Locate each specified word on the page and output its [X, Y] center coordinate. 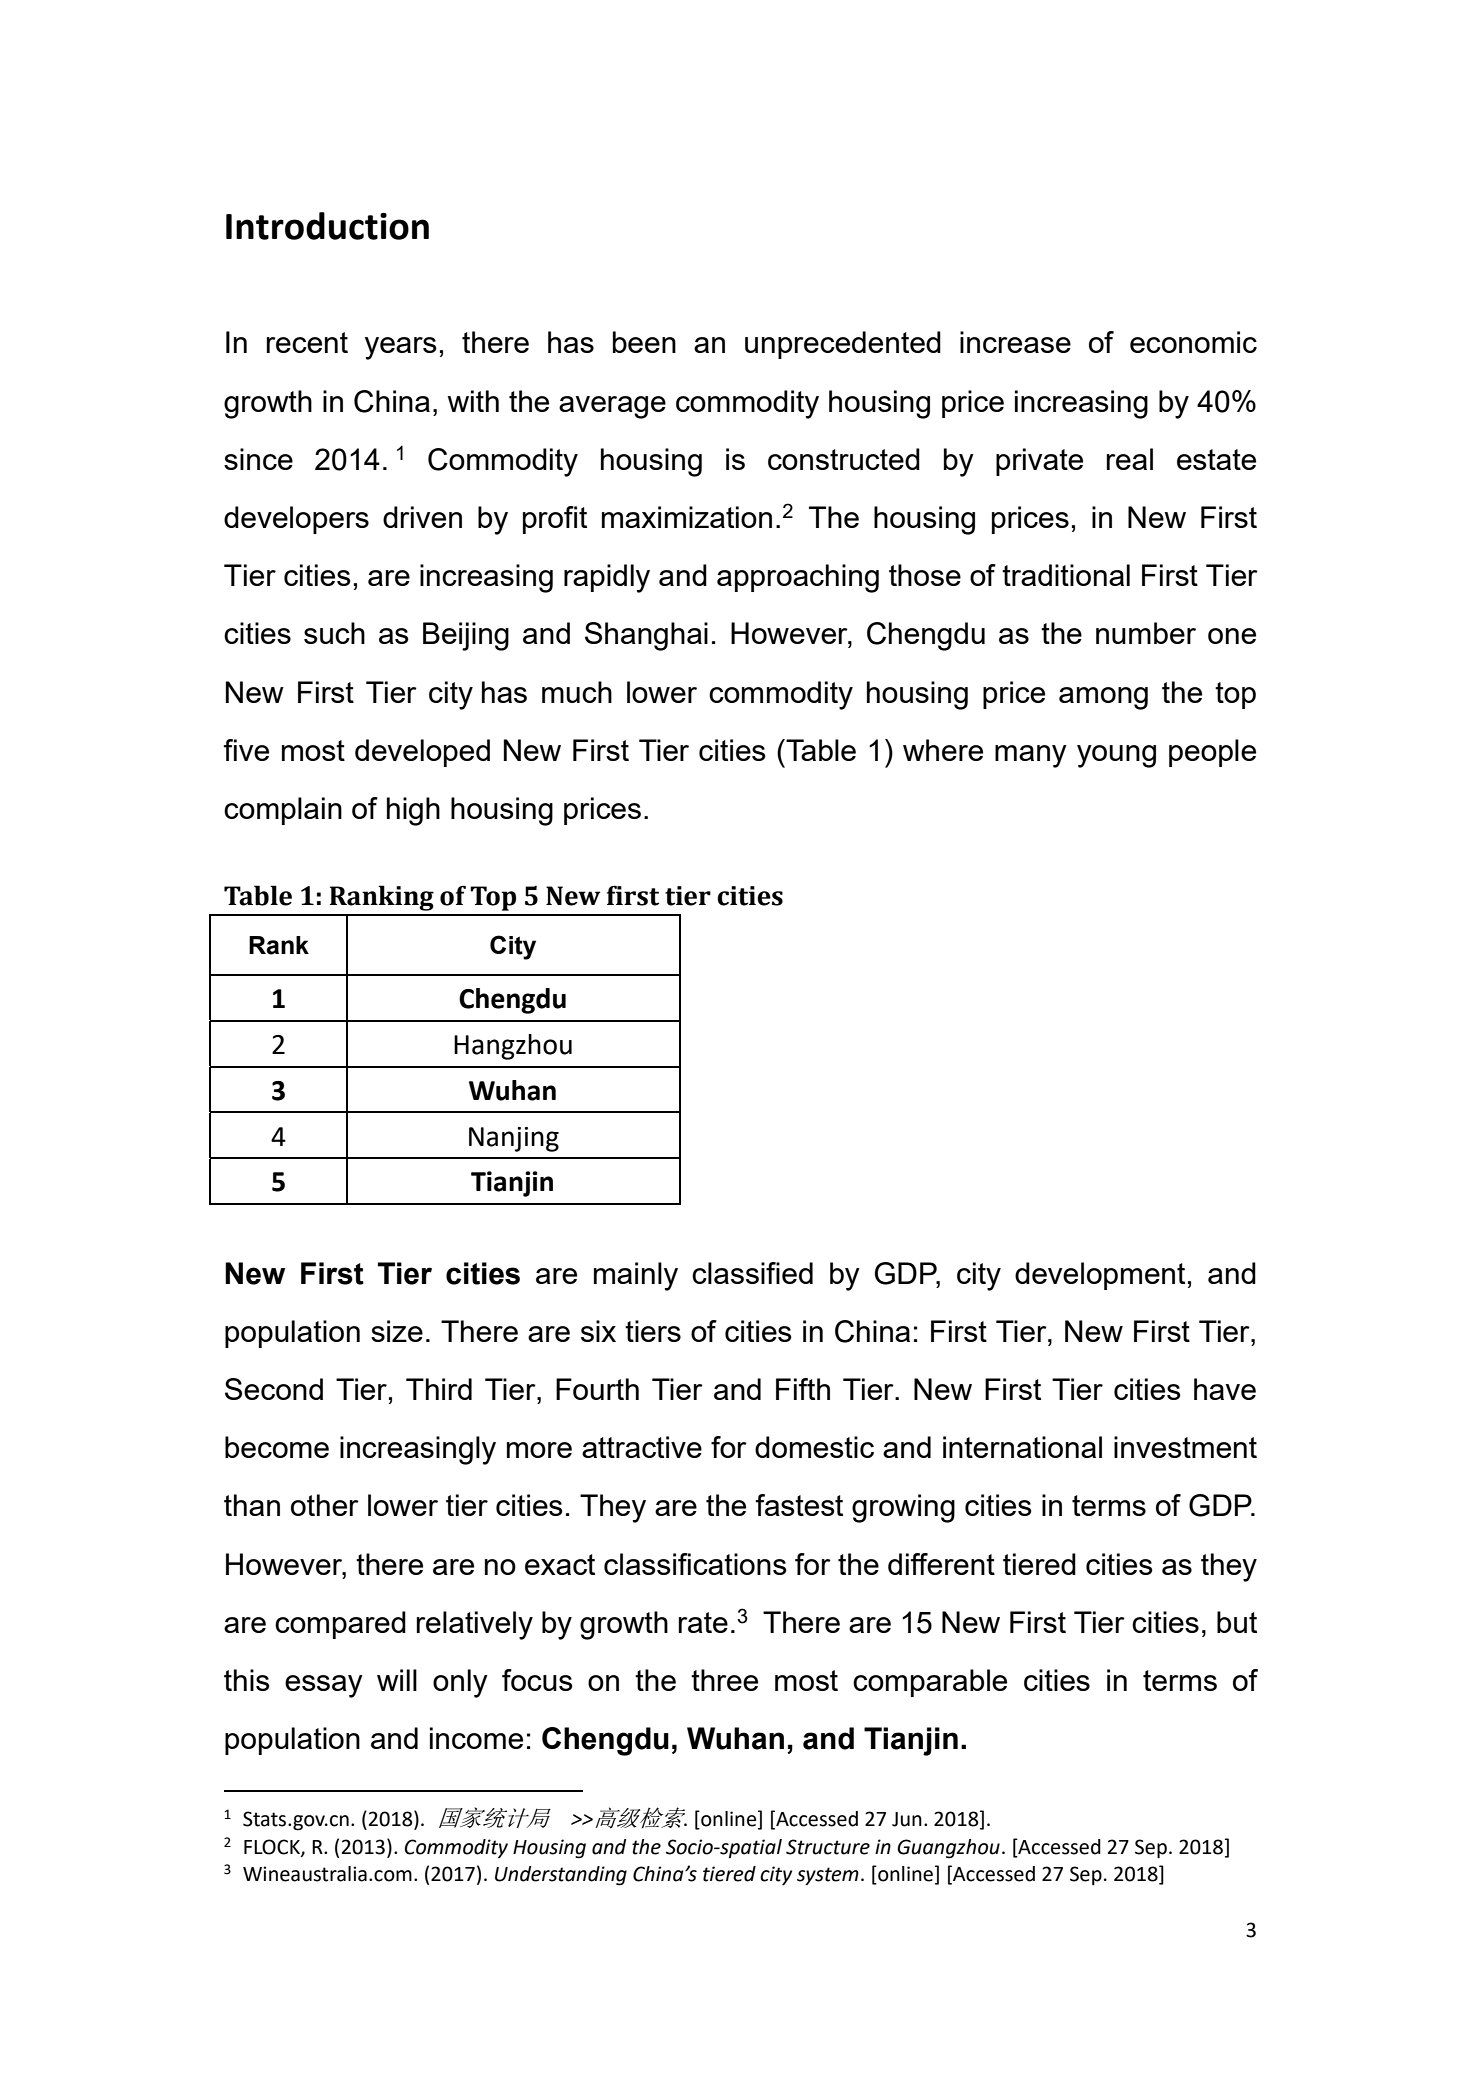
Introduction [327, 226]
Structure [828, 1847]
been [644, 342]
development [1100, 1276]
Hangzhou [513, 1047]
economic [1193, 342]
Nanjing [514, 1139]
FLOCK [273, 1848]
